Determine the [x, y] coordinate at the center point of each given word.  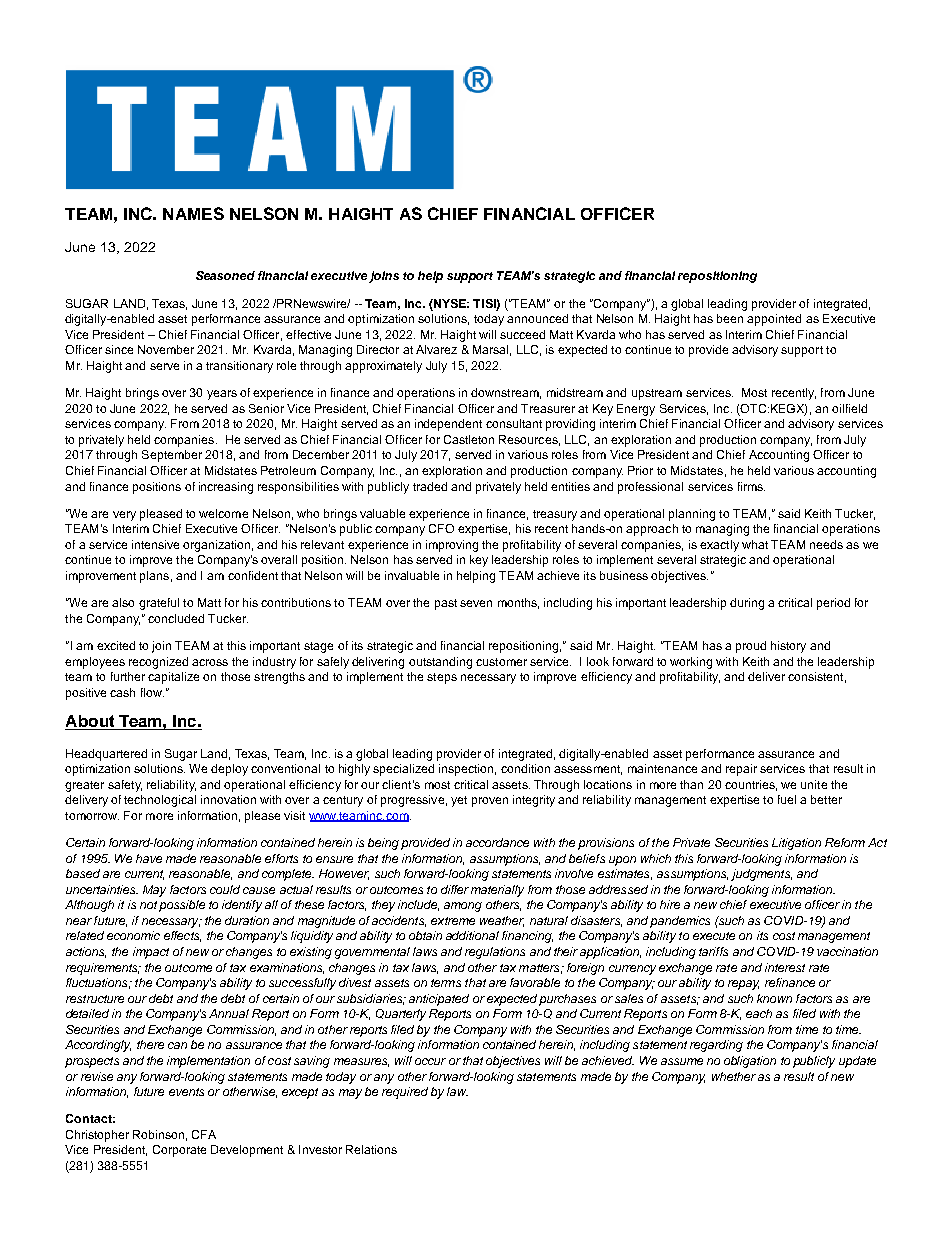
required [405, 1093]
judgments [761, 875]
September [172, 456]
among [463, 907]
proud [751, 647]
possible [182, 906]
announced [537, 318]
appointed [774, 320]
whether [734, 1076]
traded [430, 486]
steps [442, 678]
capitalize [173, 678]
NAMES [193, 213]
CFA [204, 1134]
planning [692, 515]
